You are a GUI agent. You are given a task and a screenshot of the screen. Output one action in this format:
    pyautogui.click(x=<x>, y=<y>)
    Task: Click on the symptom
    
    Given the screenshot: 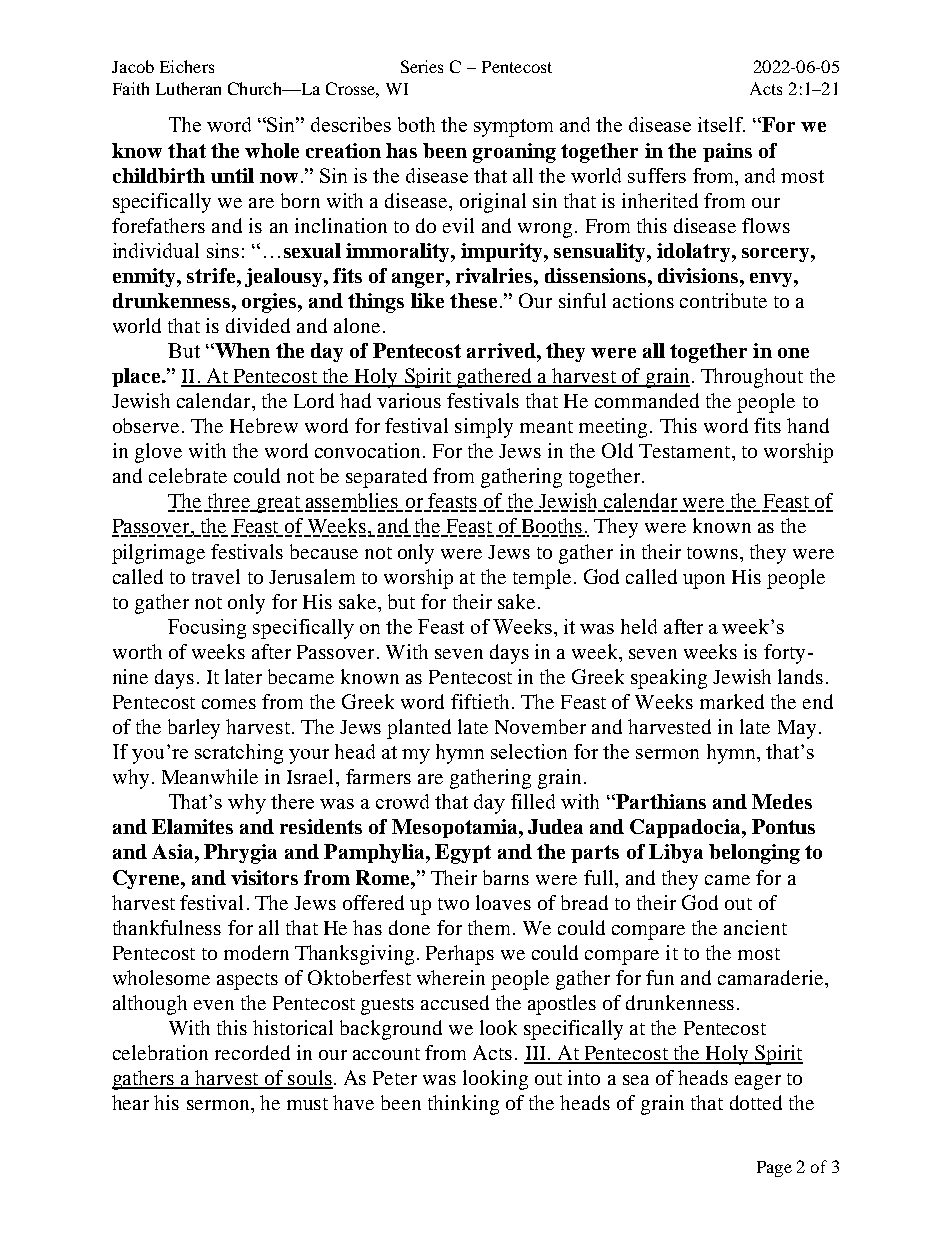 What is the action you would take?
    pyautogui.click(x=513, y=128)
